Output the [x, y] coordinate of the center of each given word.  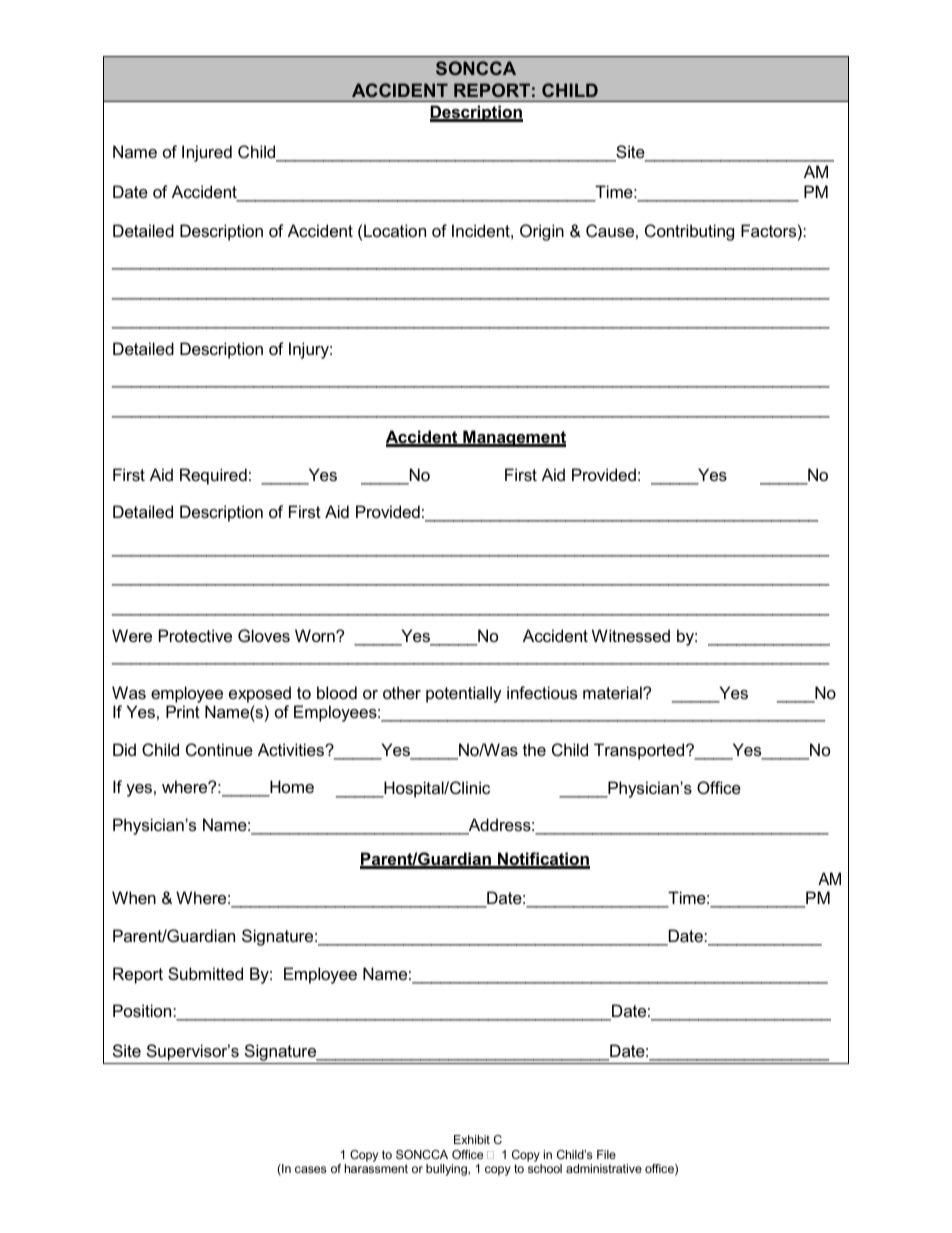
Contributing [689, 232]
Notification [543, 860]
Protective [195, 635]
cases [310, 1169]
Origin [542, 232]
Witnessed [631, 635]
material [613, 692]
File [606, 1154]
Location [395, 230]
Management [513, 438]
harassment [376, 1168]
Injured [207, 153]
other [402, 692]
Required [213, 476]
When [134, 897]
